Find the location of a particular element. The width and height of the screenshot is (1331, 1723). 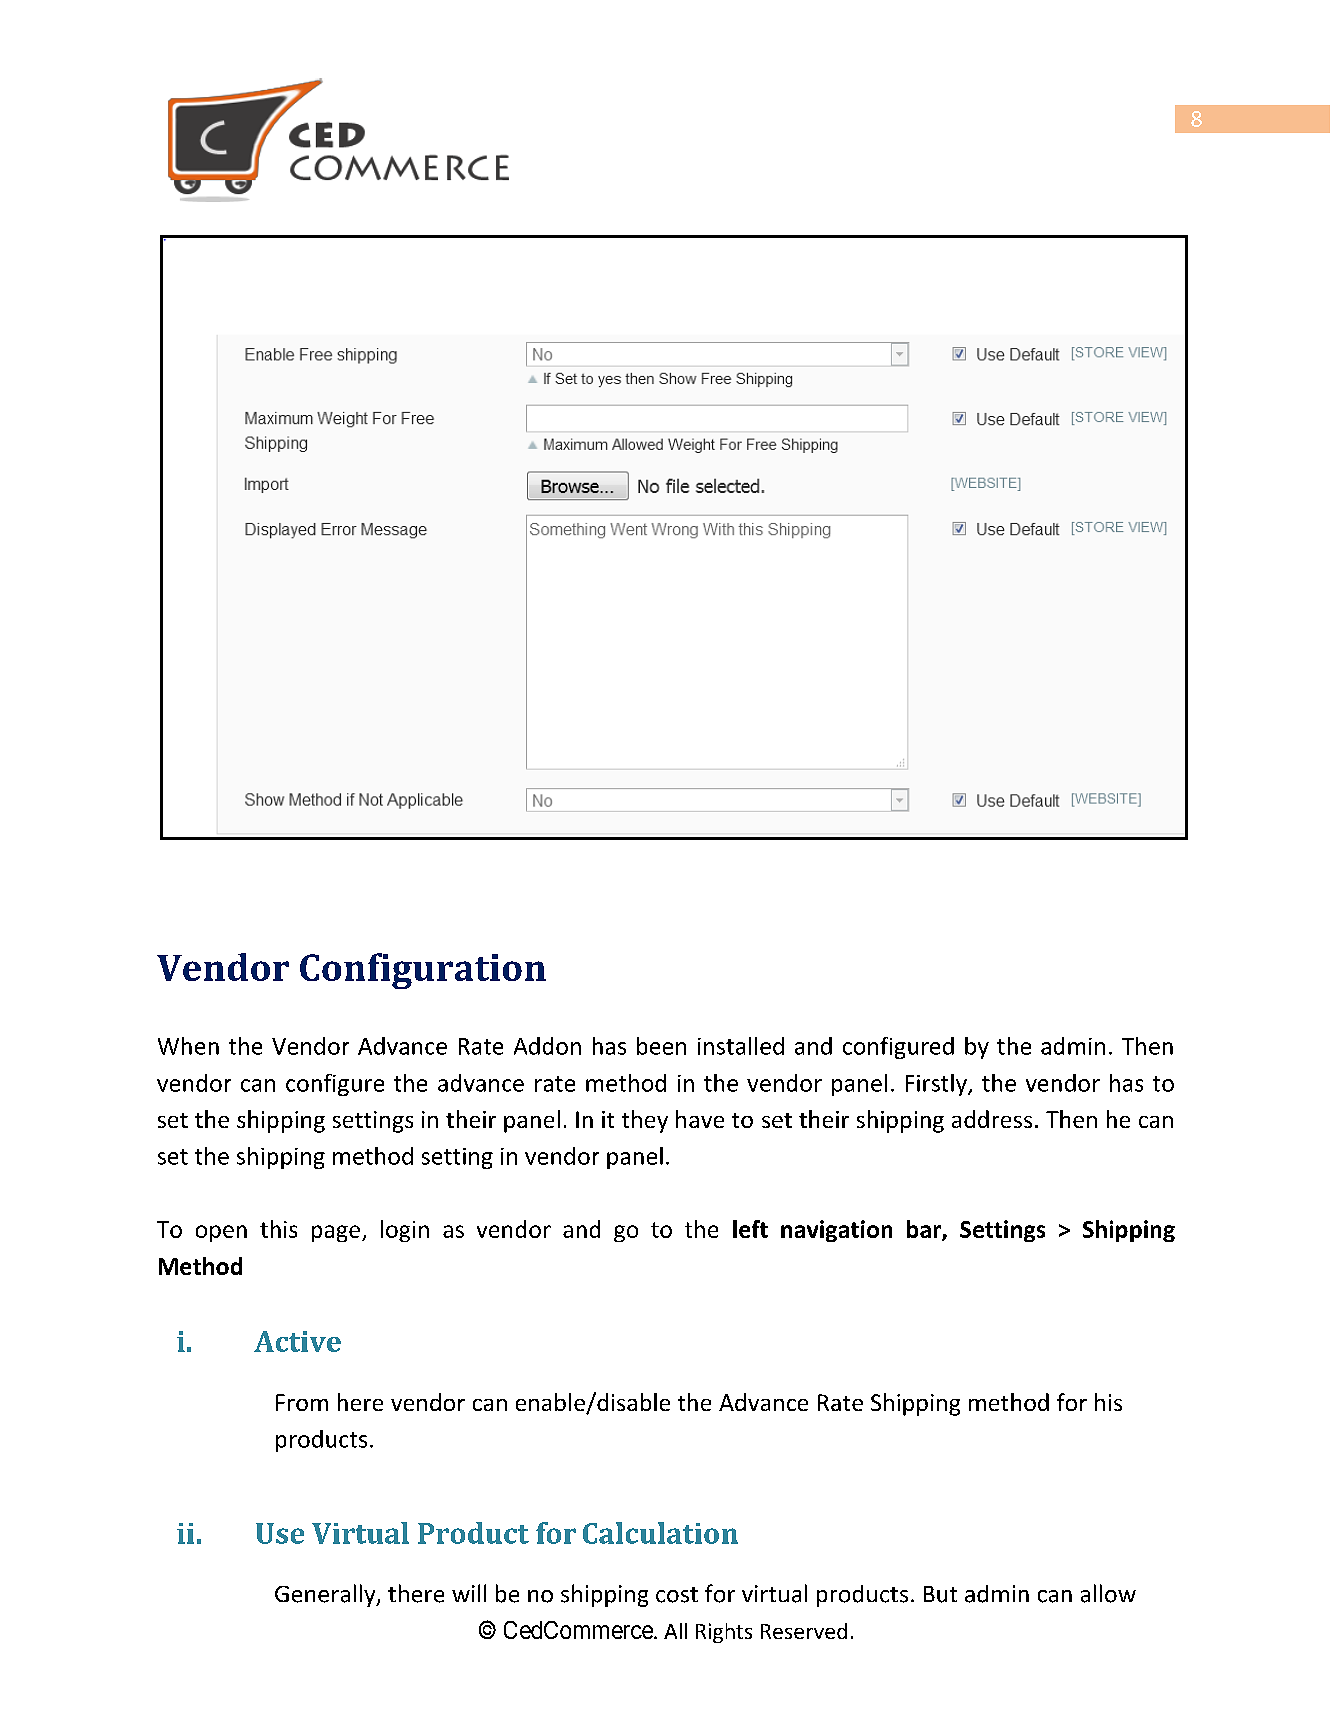

Calculation is located at coordinates (660, 1533).
